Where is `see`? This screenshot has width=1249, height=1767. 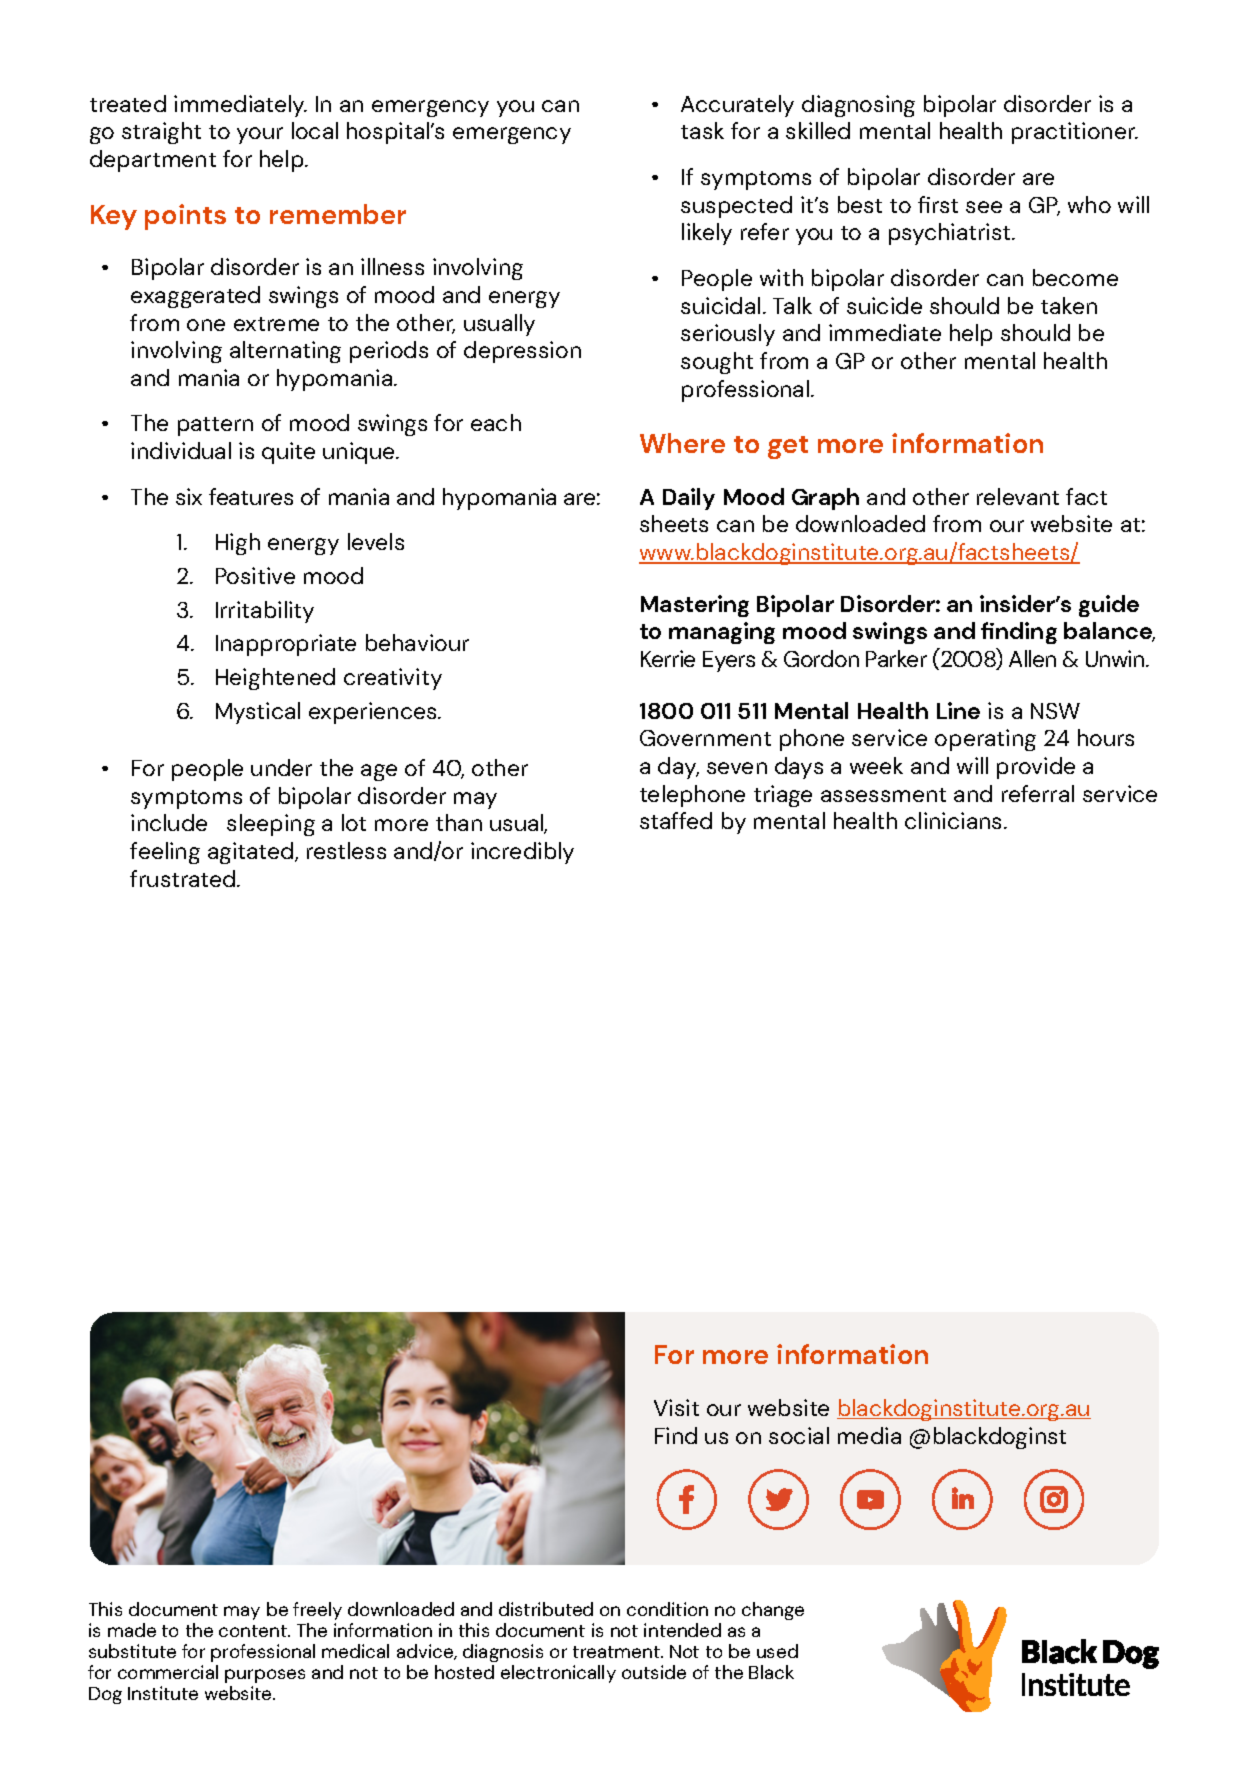
see is located at coordinates (984, 207).
